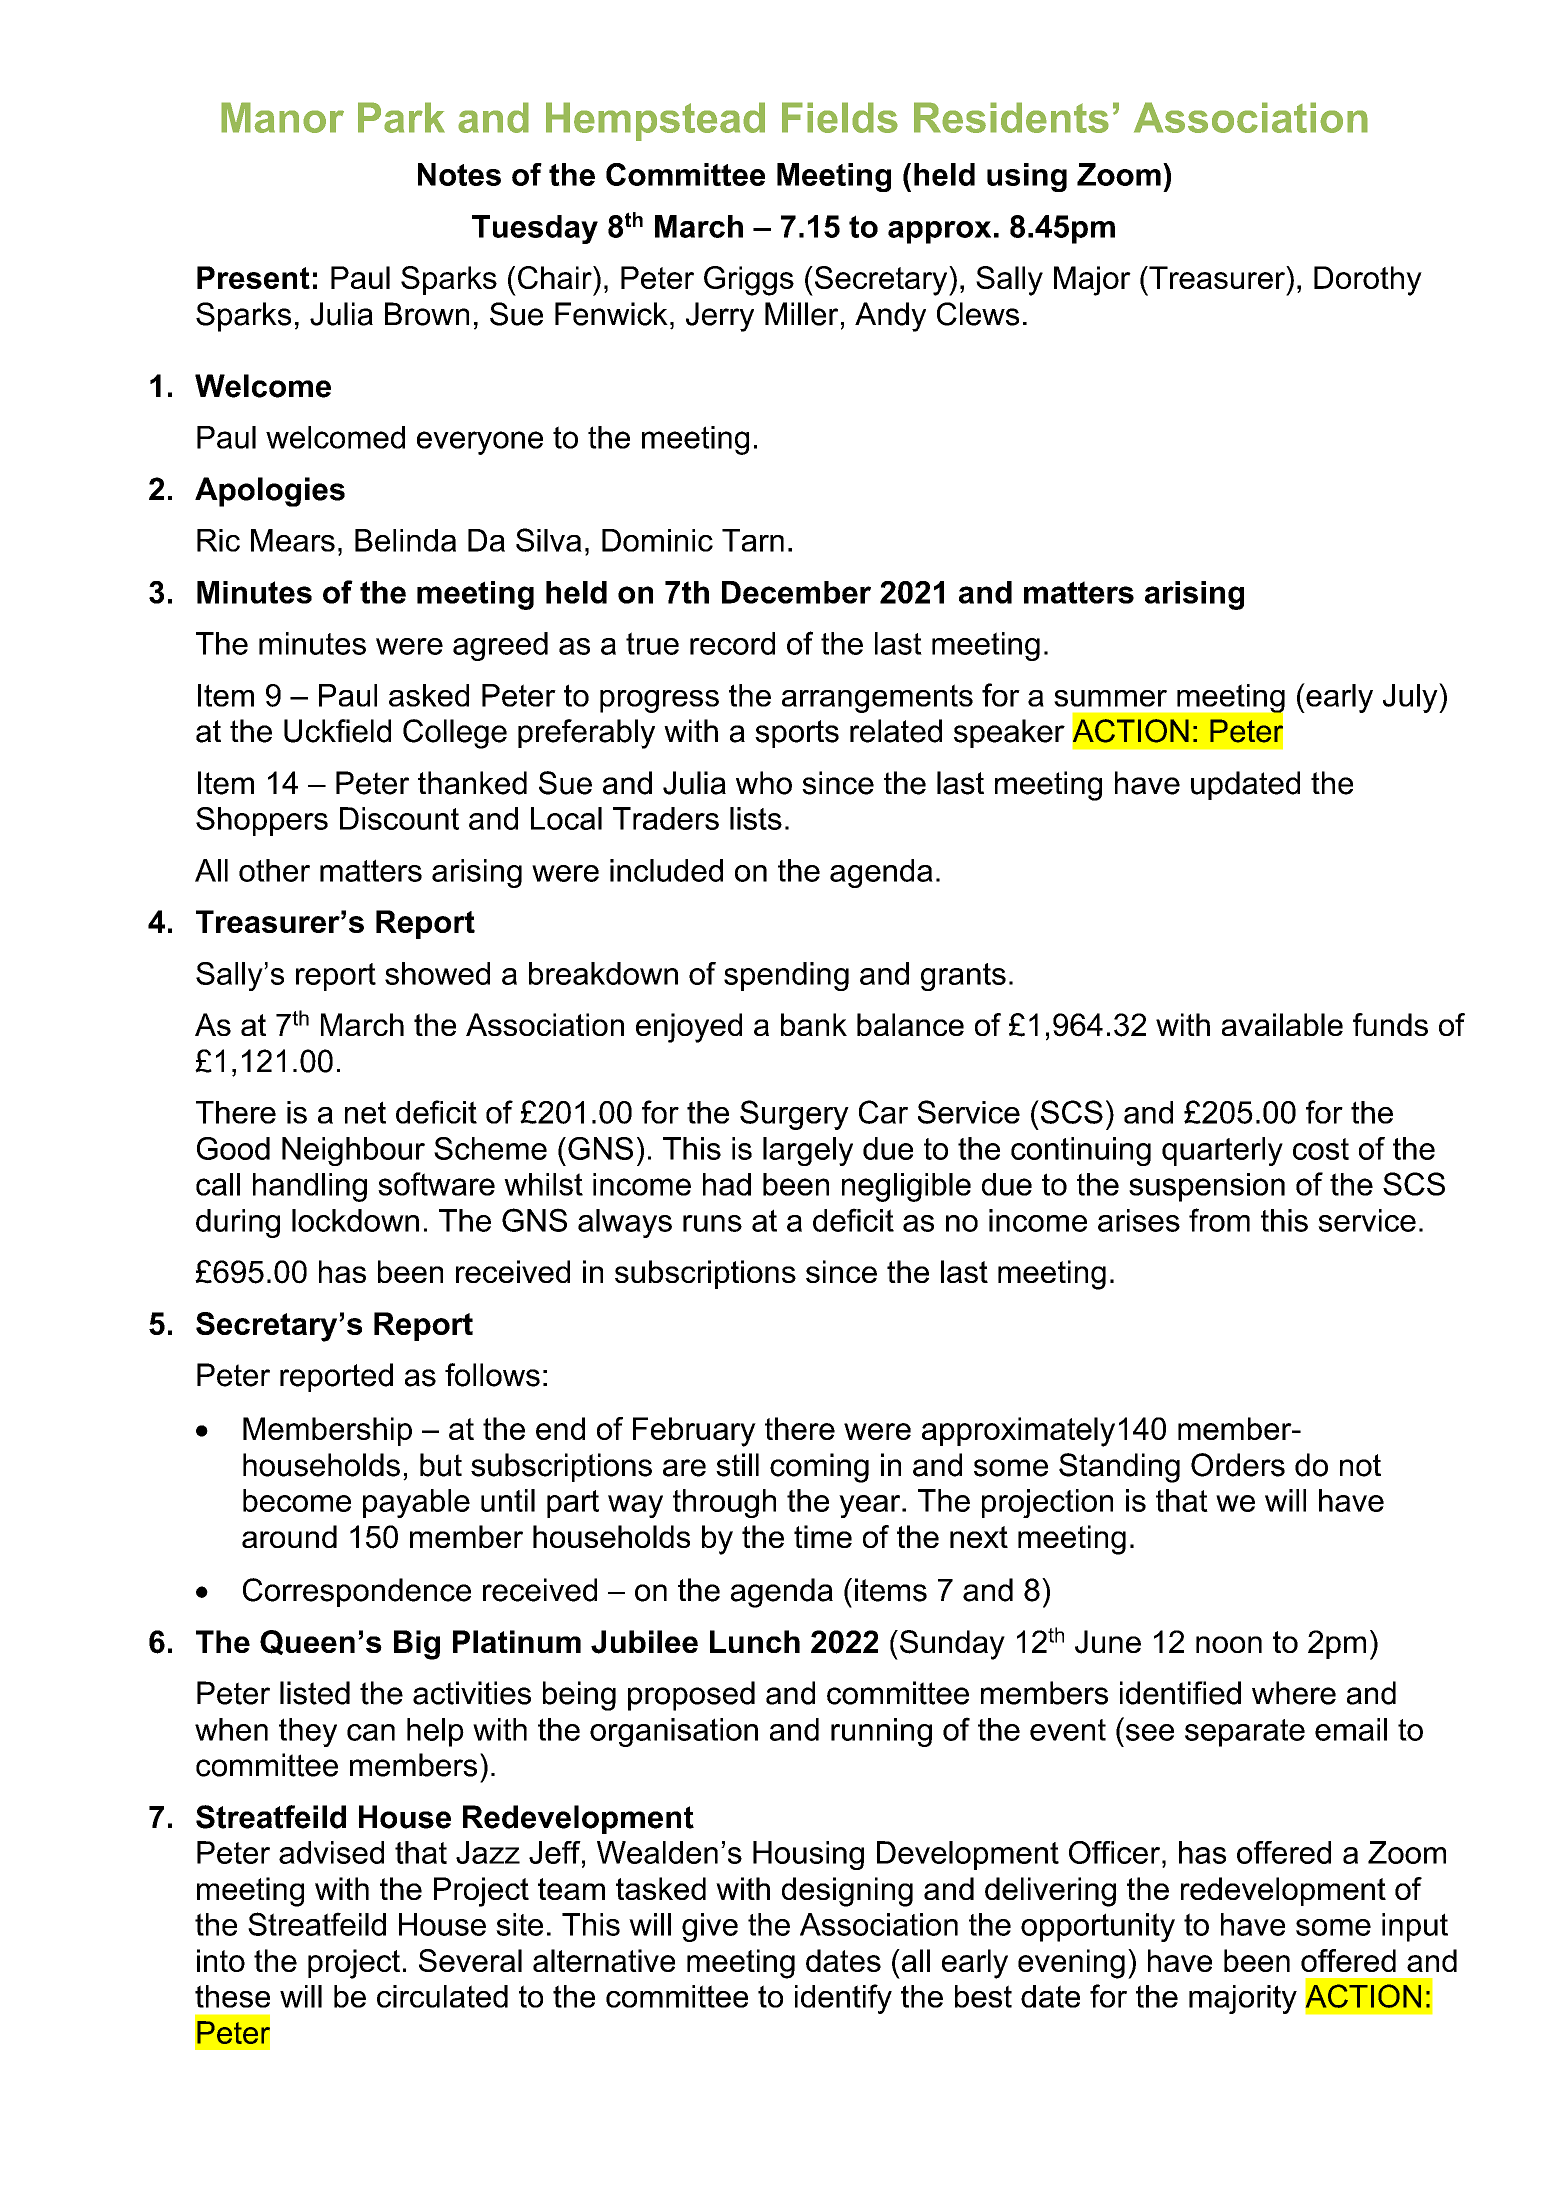 The image size is (1551, 2193). Describe the element at coordinates (1411, 698) in the document. I see `July` at that location.
